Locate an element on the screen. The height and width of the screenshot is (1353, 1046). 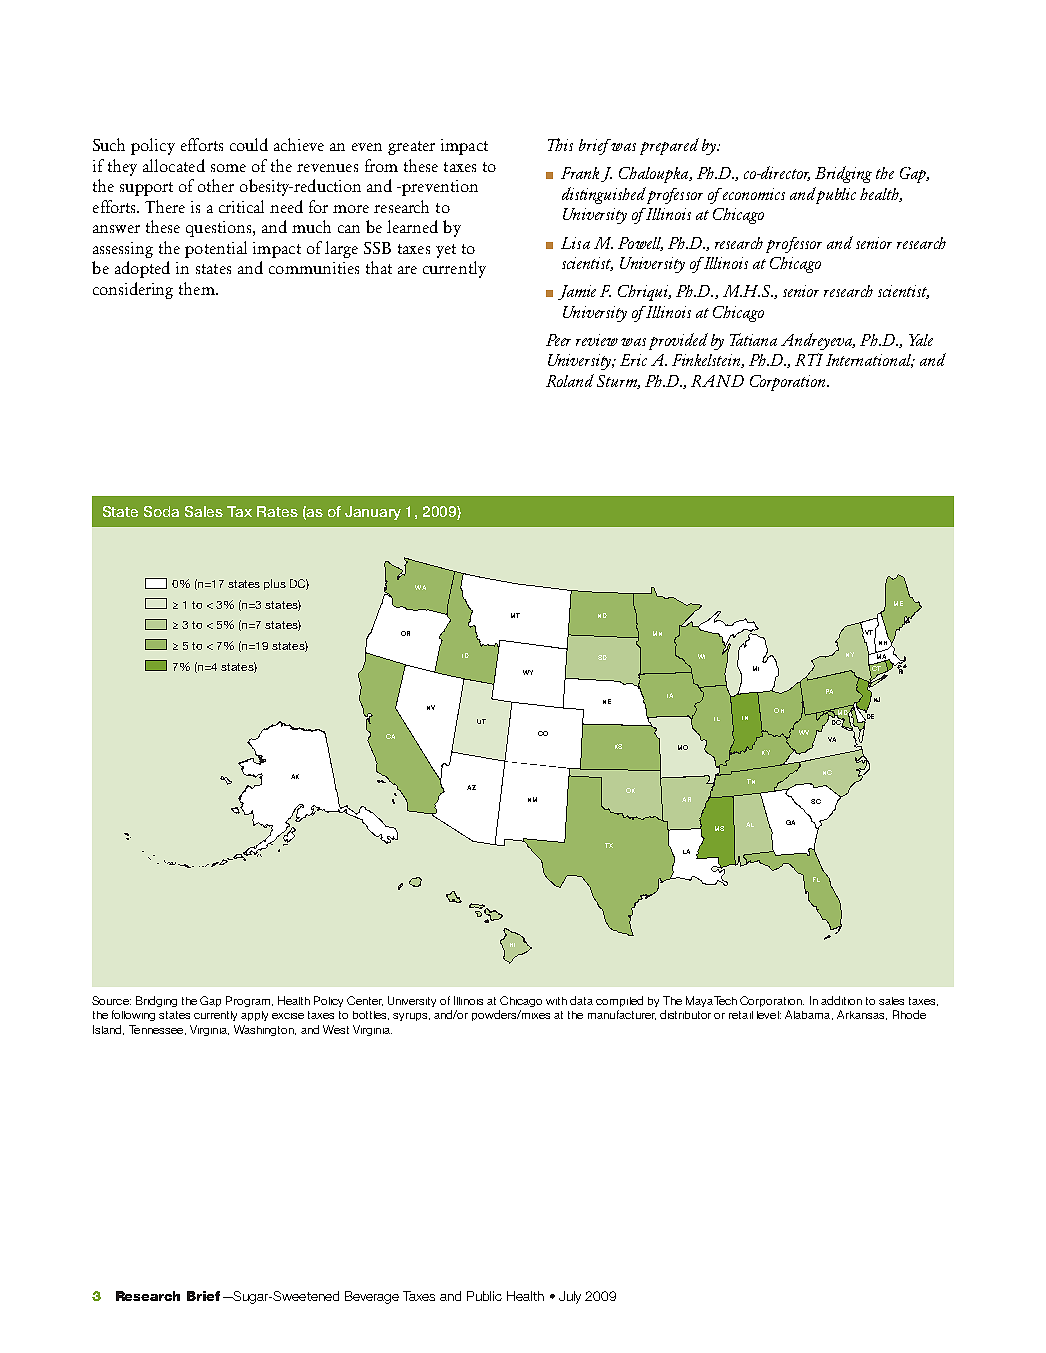
Soda is located at coordinates (161, 511).
